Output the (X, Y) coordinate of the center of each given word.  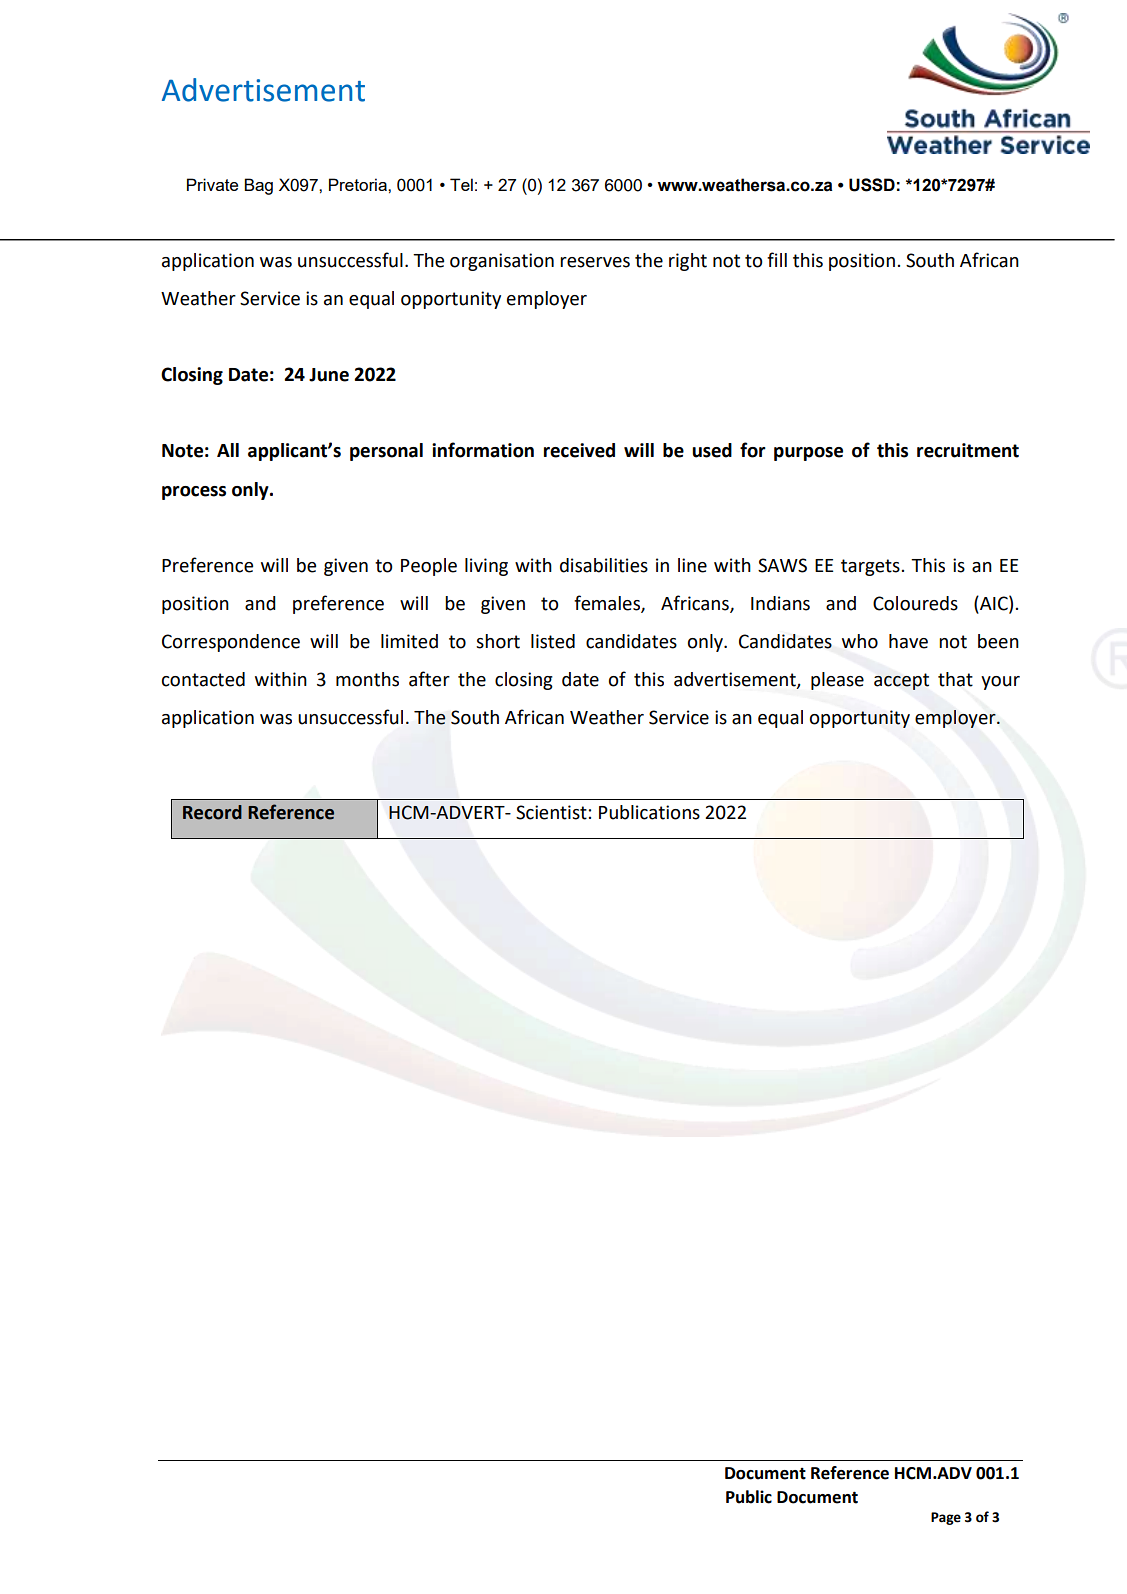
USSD (872, 185)
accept (901, 681)
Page (946, 1518)
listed (553, 641)
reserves (595, 262)
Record (212, 812)
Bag (258, 186)
